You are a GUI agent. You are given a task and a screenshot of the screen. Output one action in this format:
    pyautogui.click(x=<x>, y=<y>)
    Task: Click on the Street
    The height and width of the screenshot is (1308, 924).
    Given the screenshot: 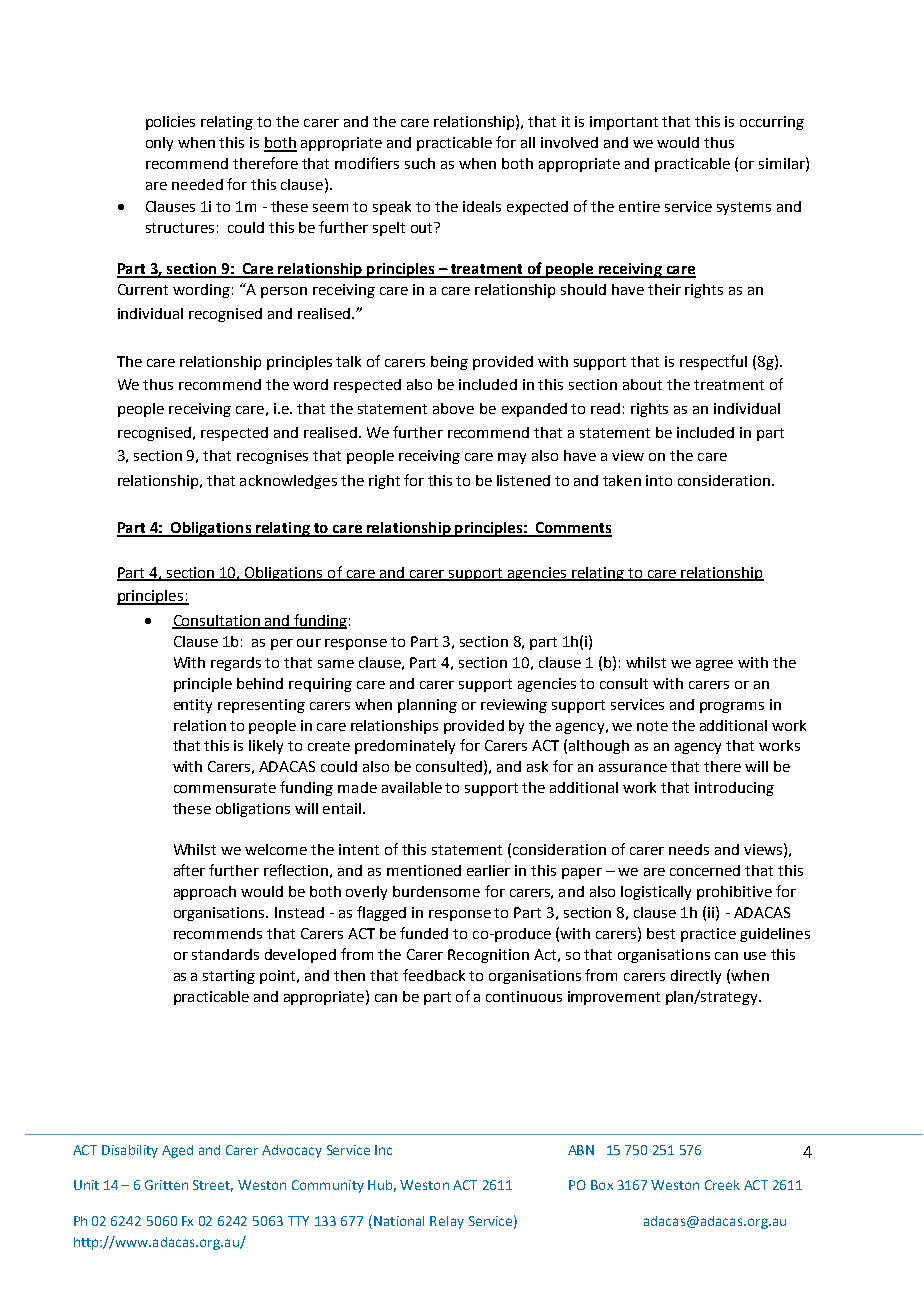 What is the action you would take?
    pyautogui.click(x=213, y=1186)
